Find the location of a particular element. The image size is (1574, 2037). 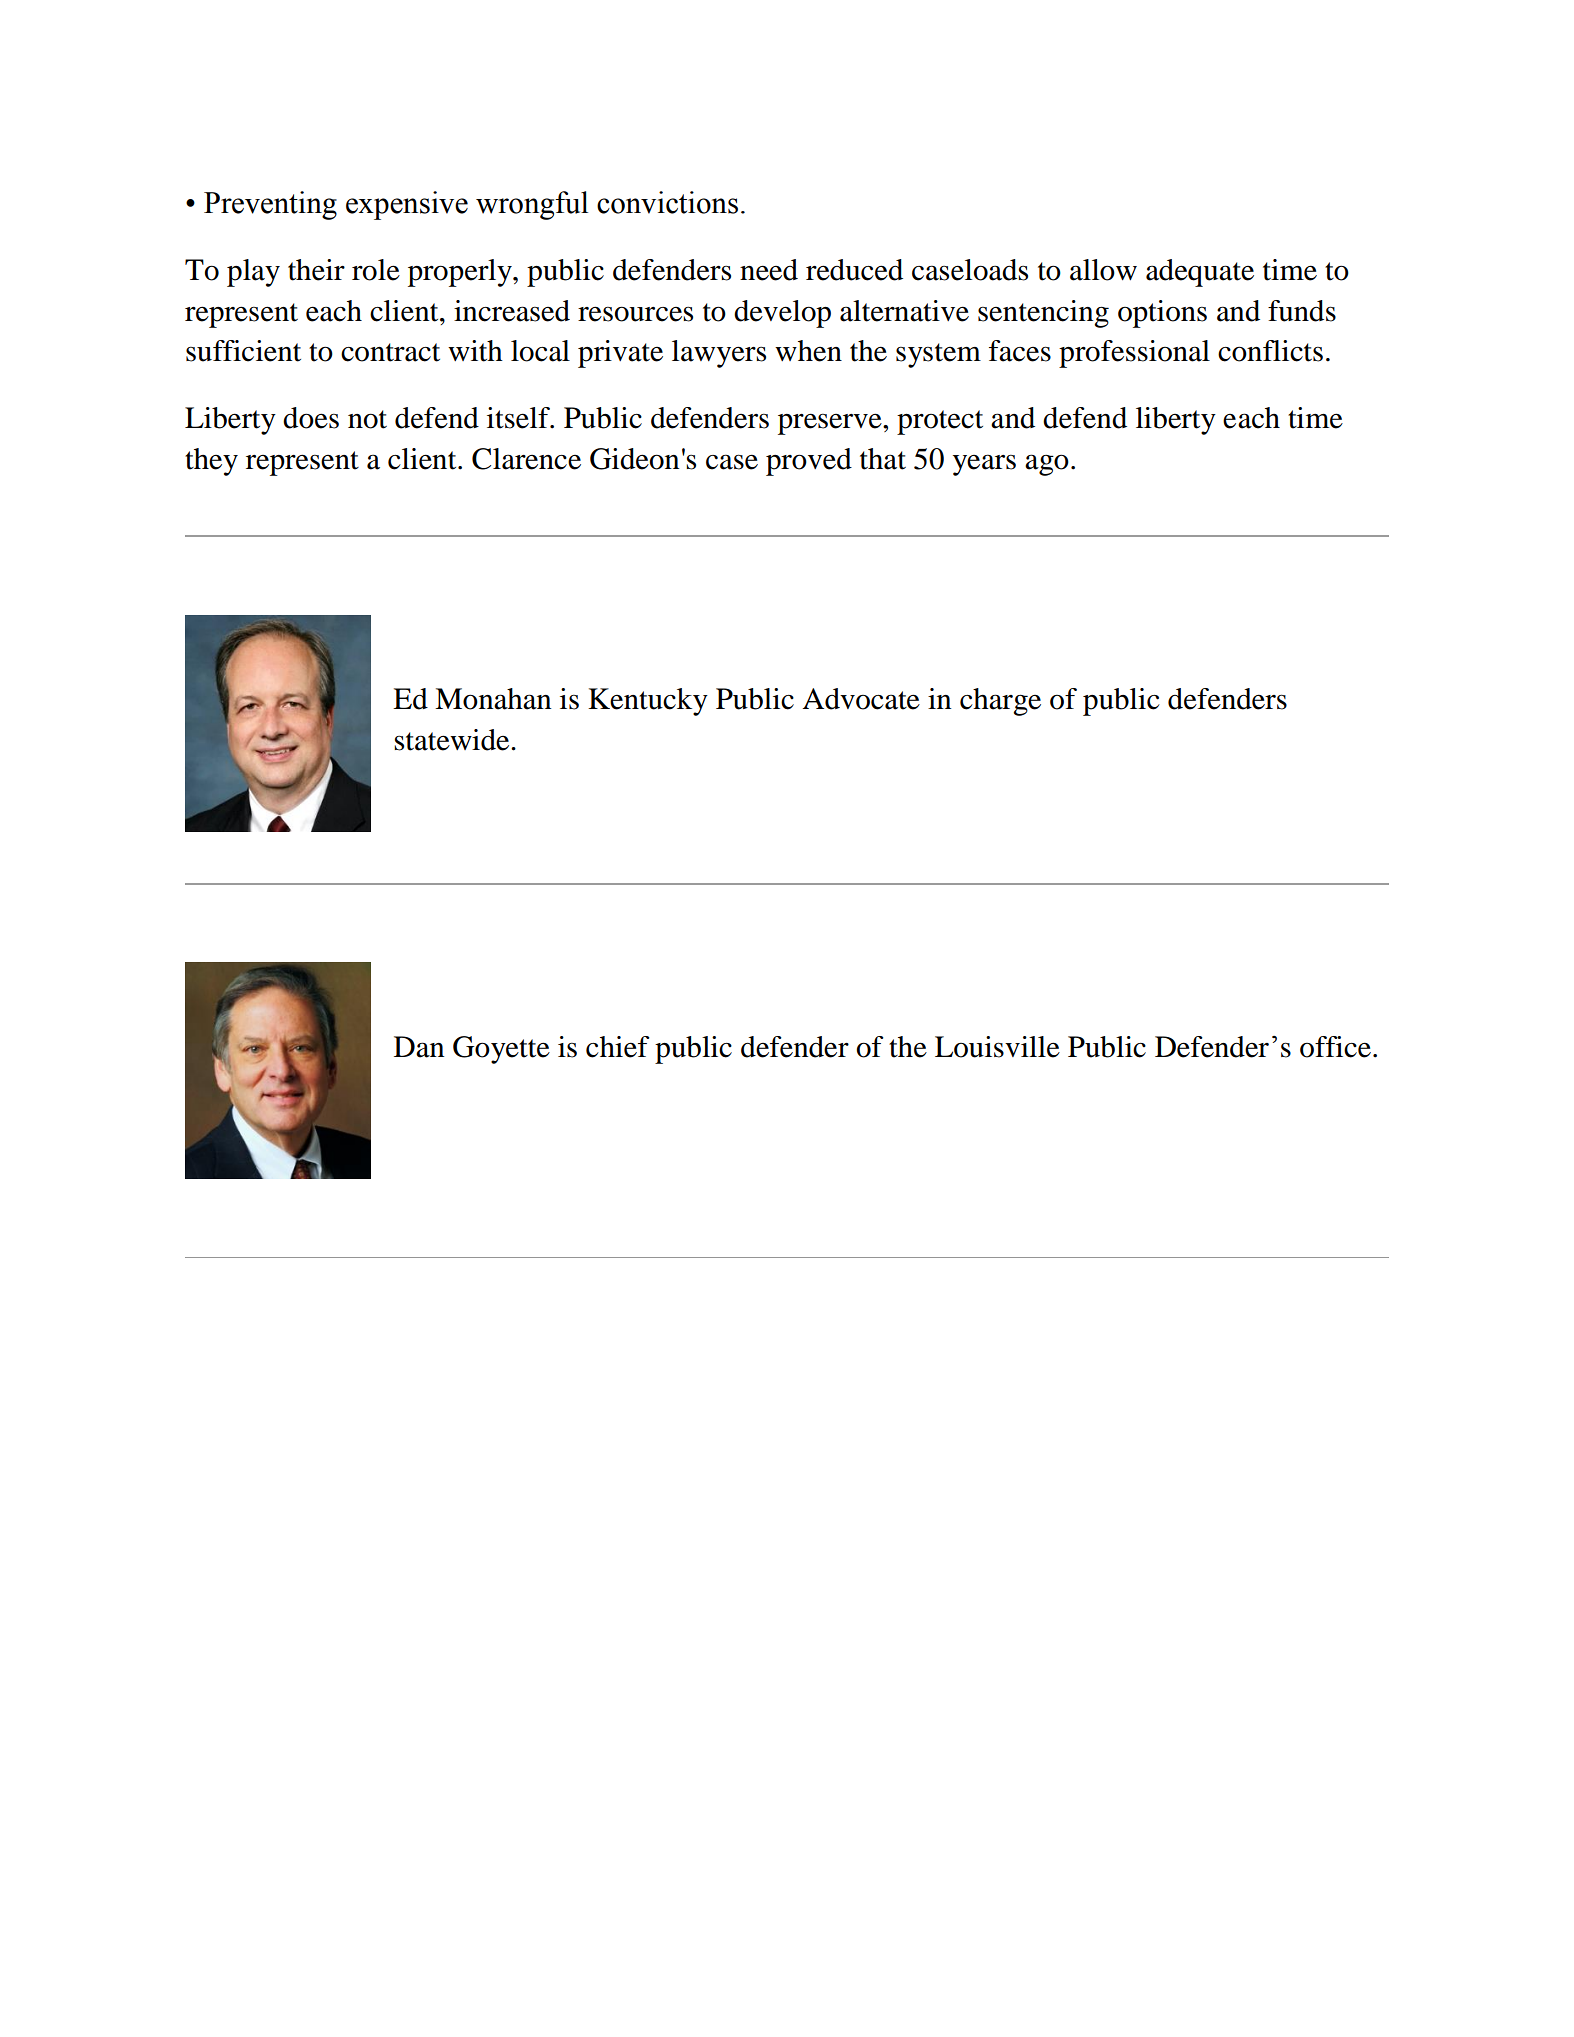

chief is located at coordinates (618, 1047).
